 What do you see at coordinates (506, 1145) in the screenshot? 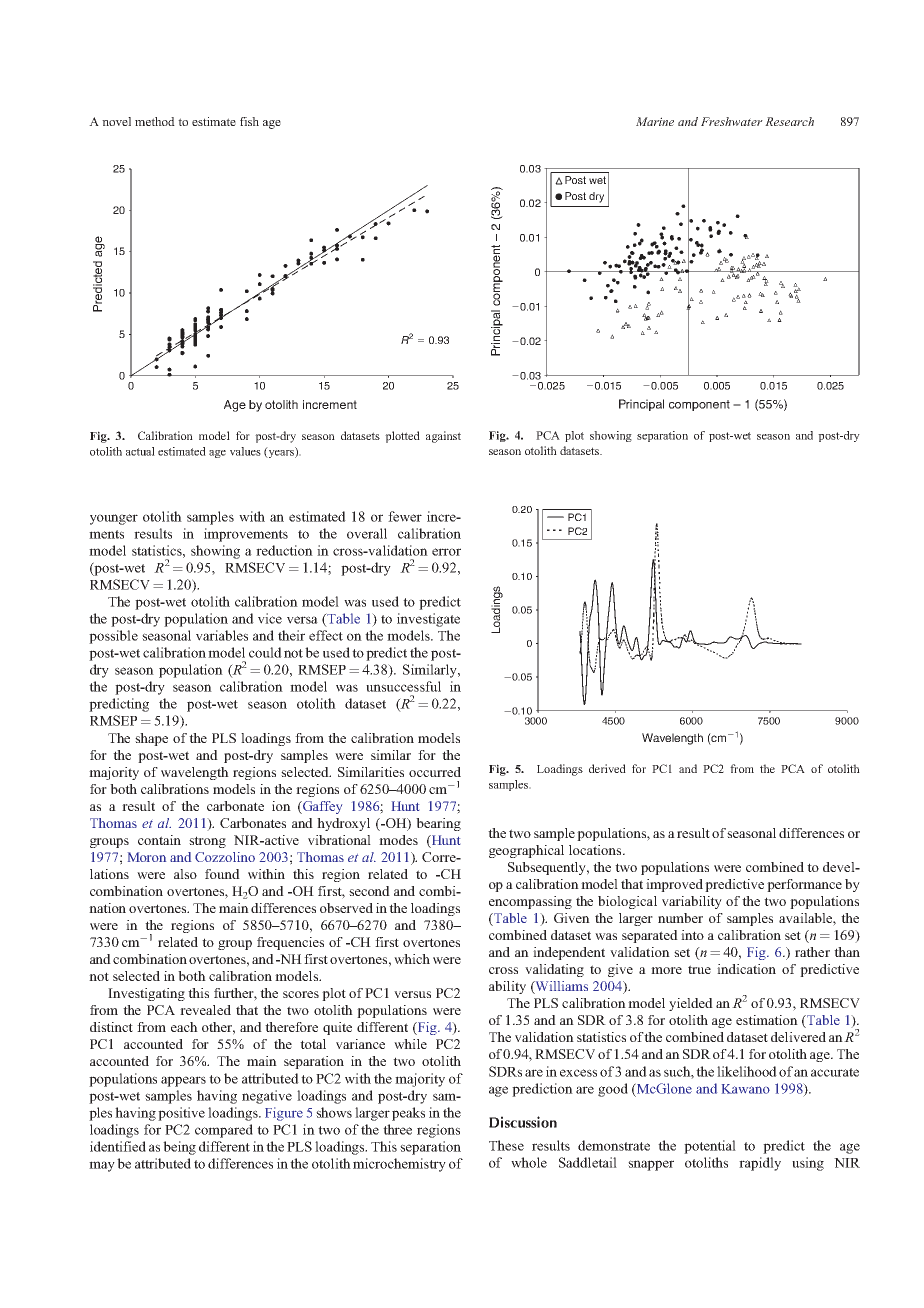
I see `These` at bounding box center [506, 1145].
